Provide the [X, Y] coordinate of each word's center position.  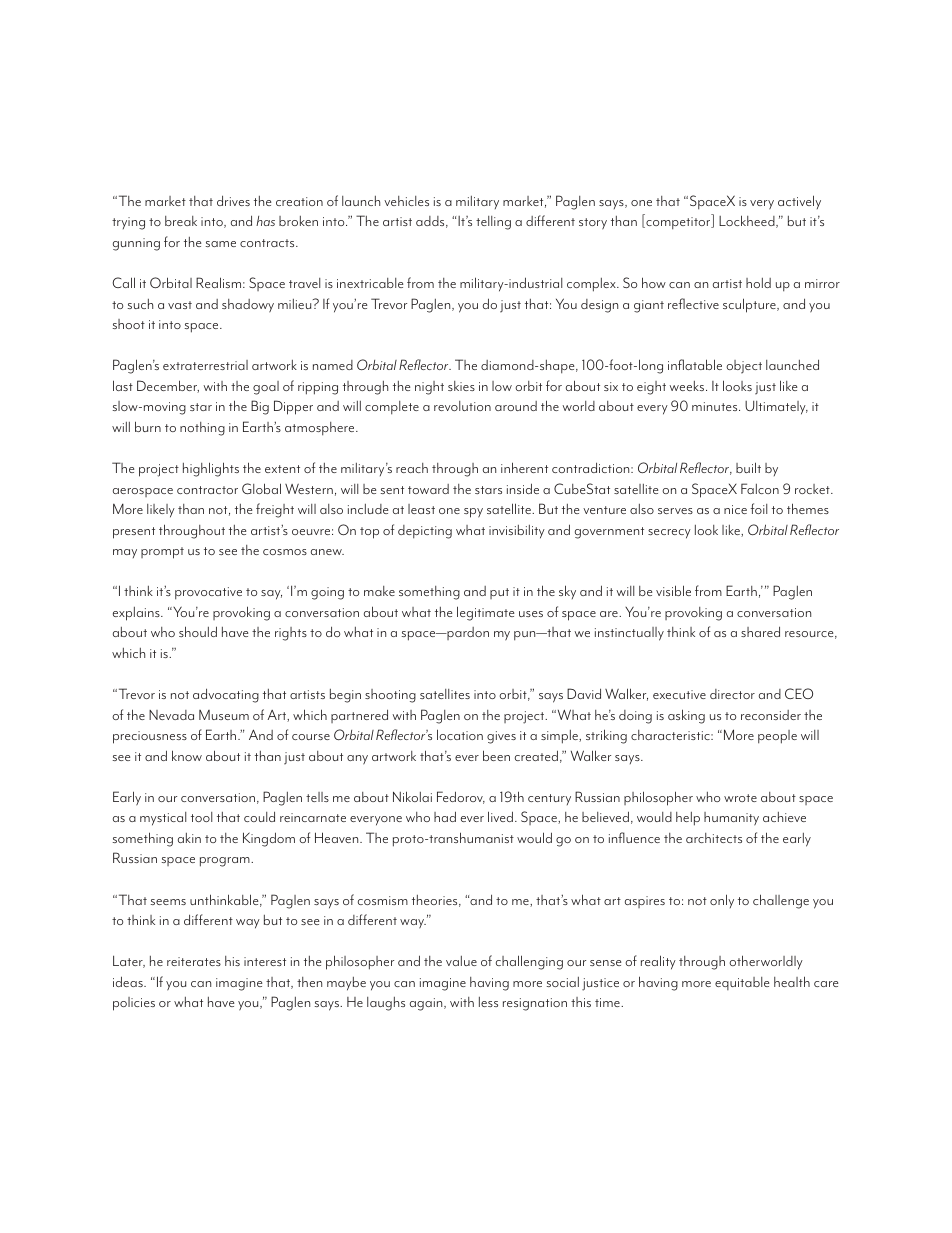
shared [760, 631]
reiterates [194, 961]
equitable [742, 983]
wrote [740, 798]
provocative [208, 593]
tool [201, 817]
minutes [716, 406]
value [461, 961]
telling [493, 223]
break [181, 221]
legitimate [485, 613]
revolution [462, 406]
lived [502, 816]
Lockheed [748, 221]
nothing [202, 429]
